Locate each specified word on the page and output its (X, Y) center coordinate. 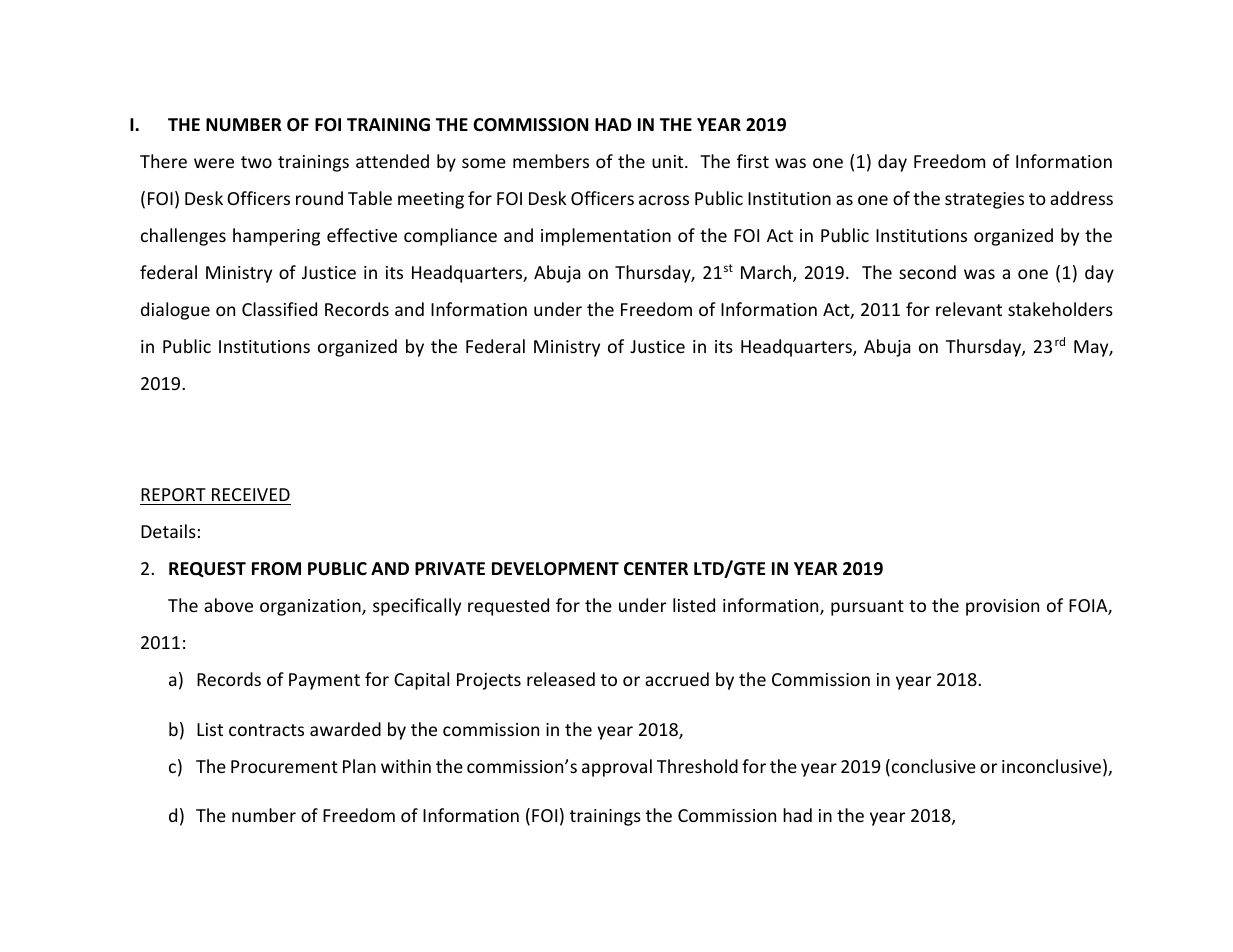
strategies (984, 200)
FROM (276, 569)
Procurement (284, 766)
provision (1002, 607)
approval (617, 768)
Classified (279, 309)
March (766, 272)
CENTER (656, 568)
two (256, 162)
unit (669, 161)
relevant (969, 309)
